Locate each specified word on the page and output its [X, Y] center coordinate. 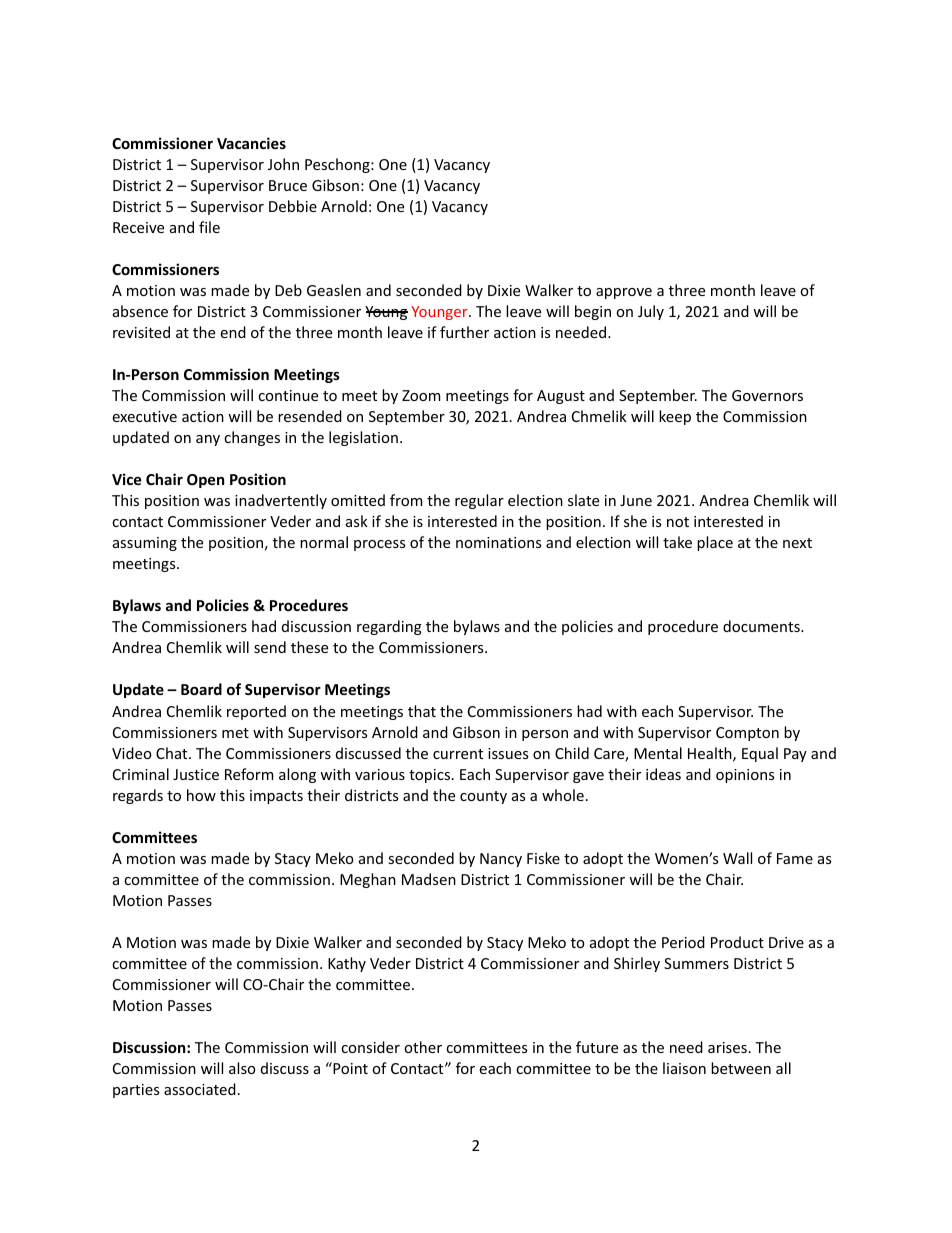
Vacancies [251, 143]
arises [727, 1047]
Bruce [288, 185]
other [423, 1047]
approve [624, 293]
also [242, 1068]
